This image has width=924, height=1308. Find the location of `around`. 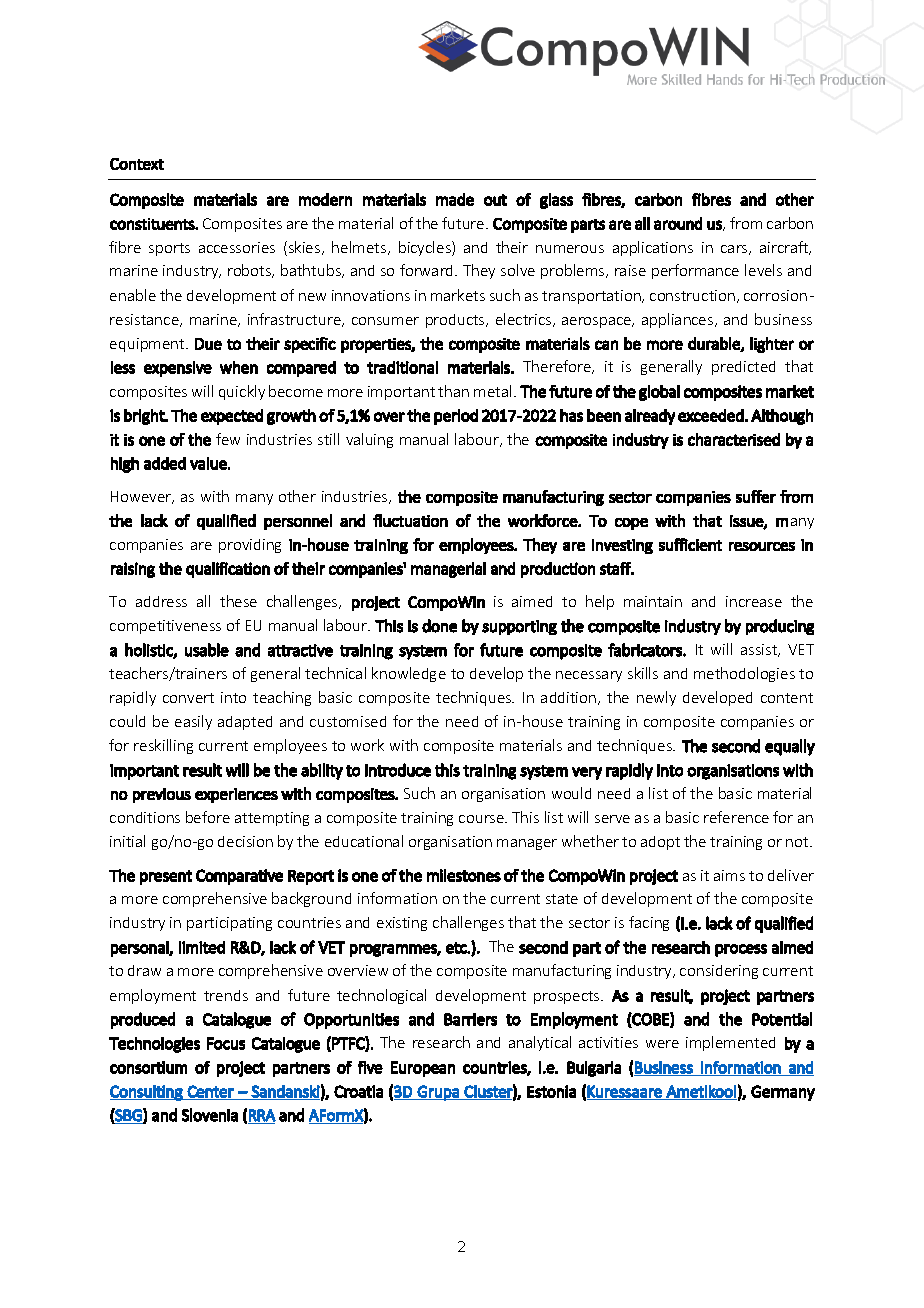

around is located at coordinates (678, 223).
